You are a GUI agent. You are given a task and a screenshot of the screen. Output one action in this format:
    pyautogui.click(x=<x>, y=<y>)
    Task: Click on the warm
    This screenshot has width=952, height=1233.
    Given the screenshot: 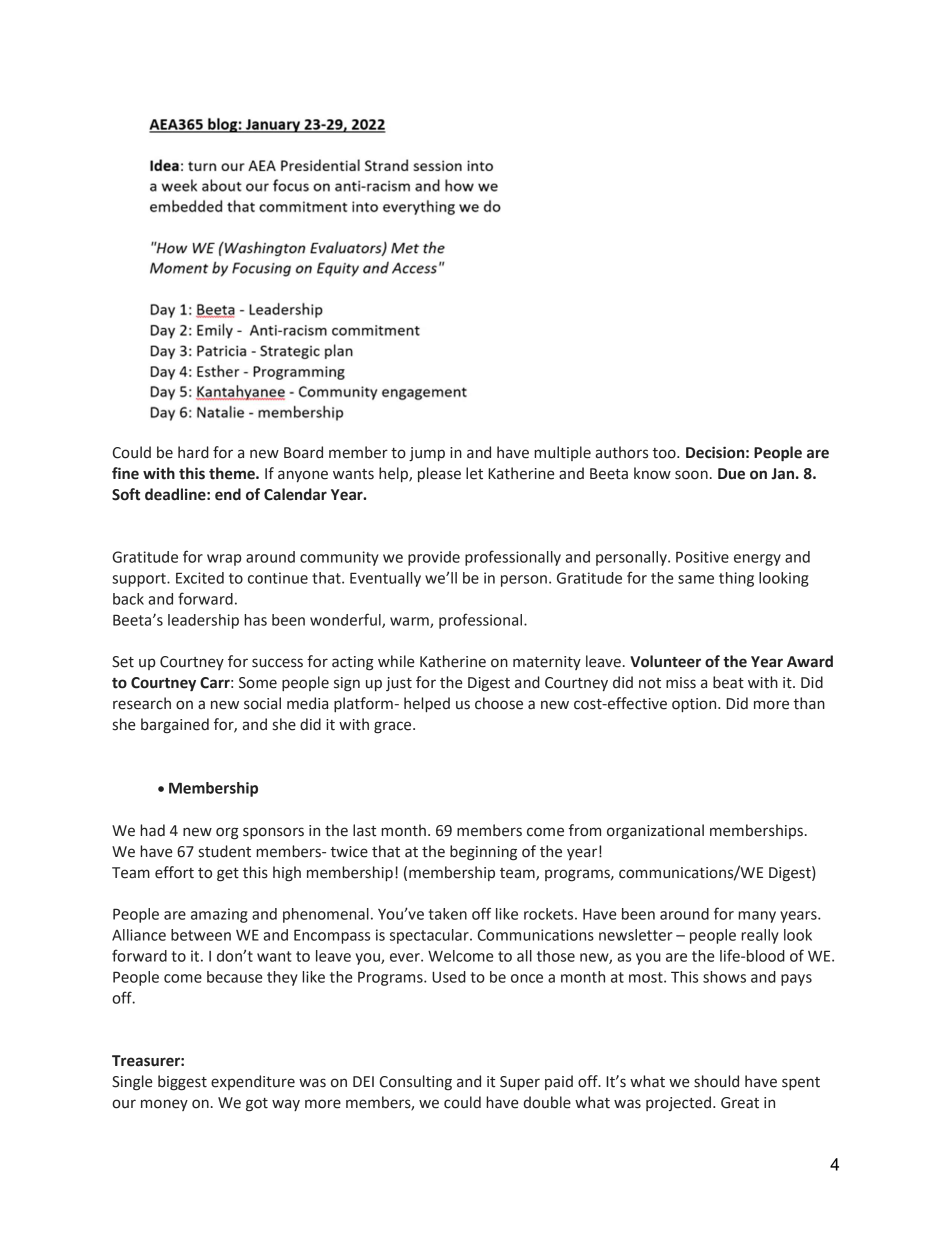 What is the action you would take?
    pyautogui.click(x=410, y=622)
